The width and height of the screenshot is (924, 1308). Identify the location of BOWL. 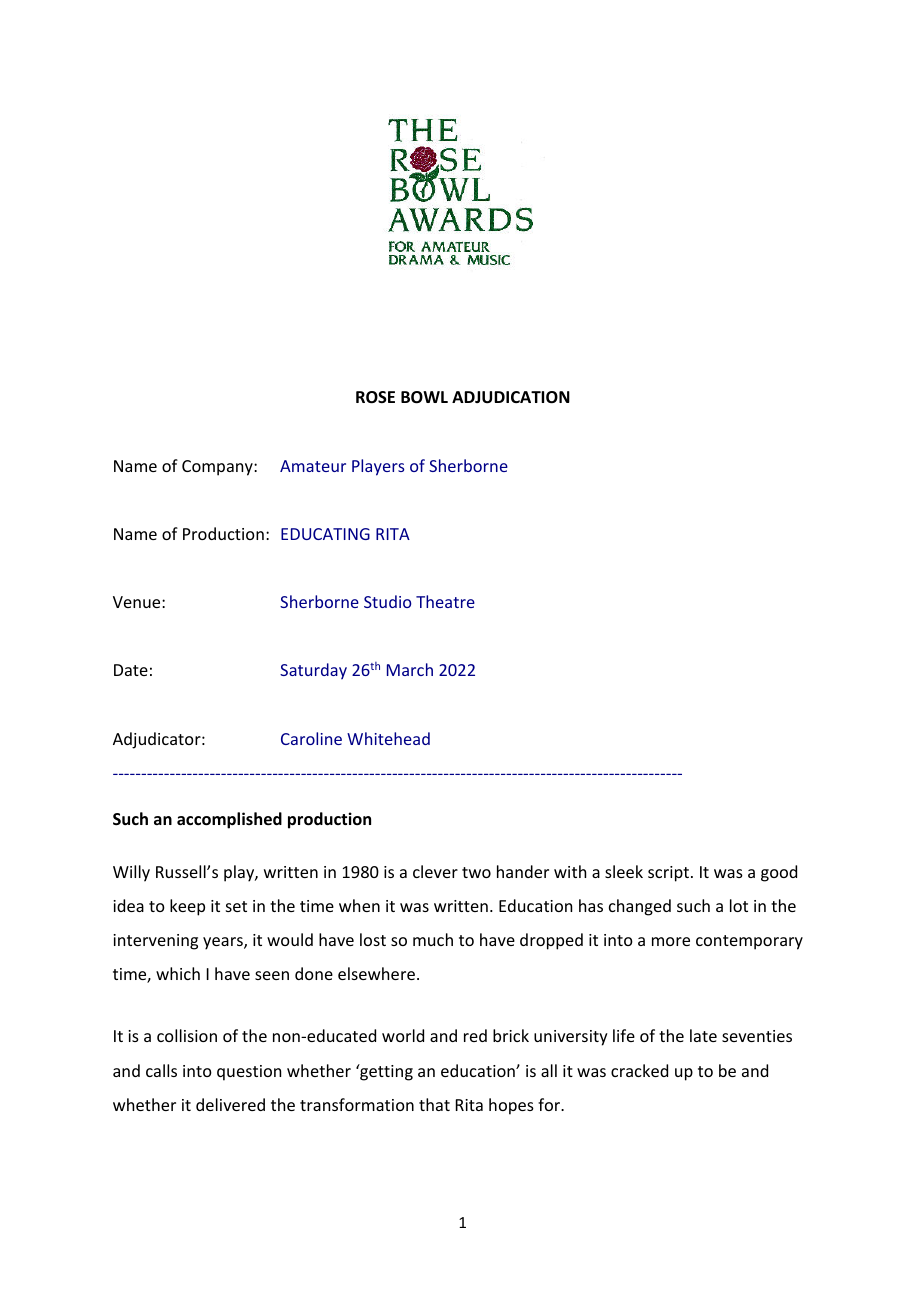
(424, 397).
